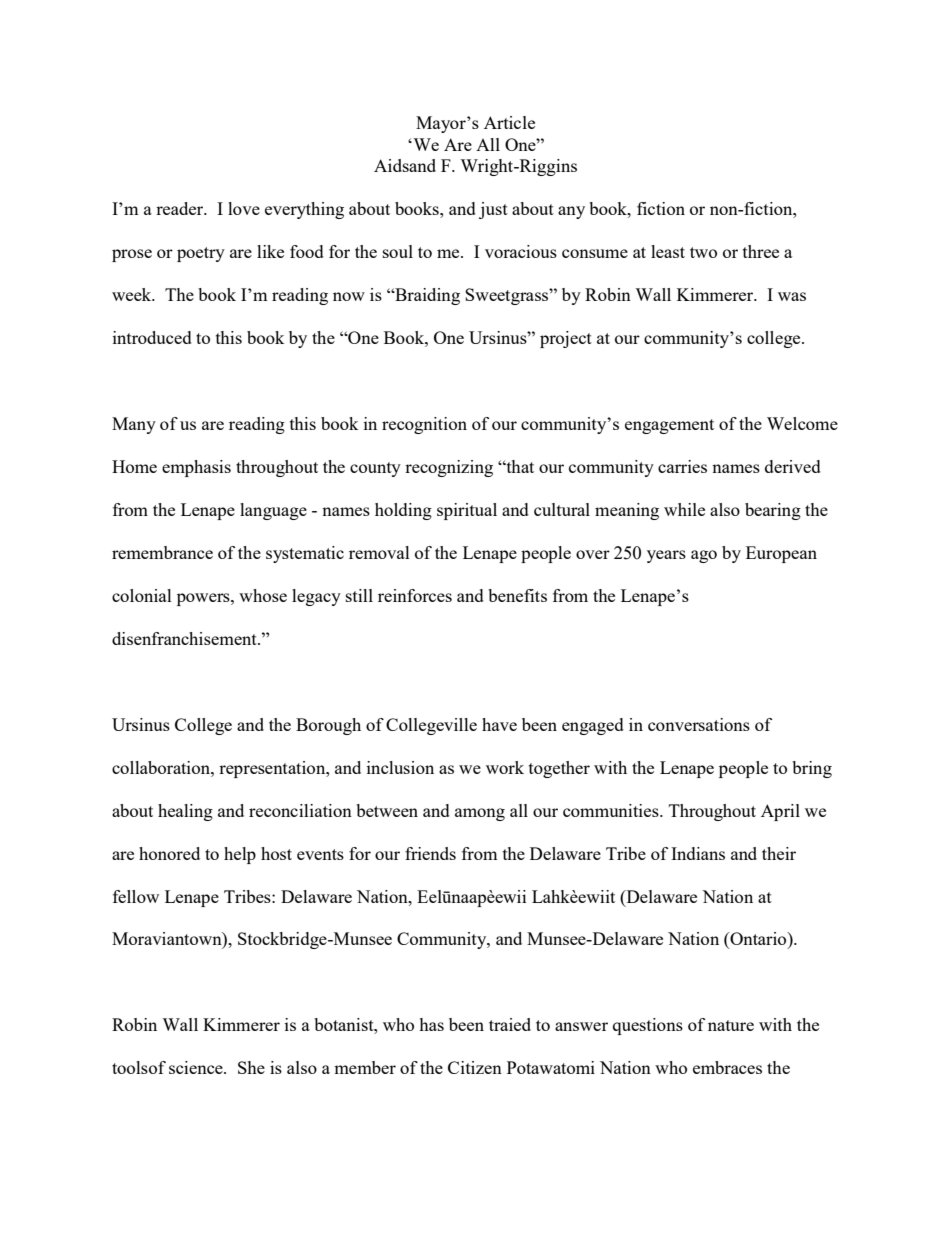 The height and width of the document is (1233, 952). I want to click on recognition, so click(424, 425).
